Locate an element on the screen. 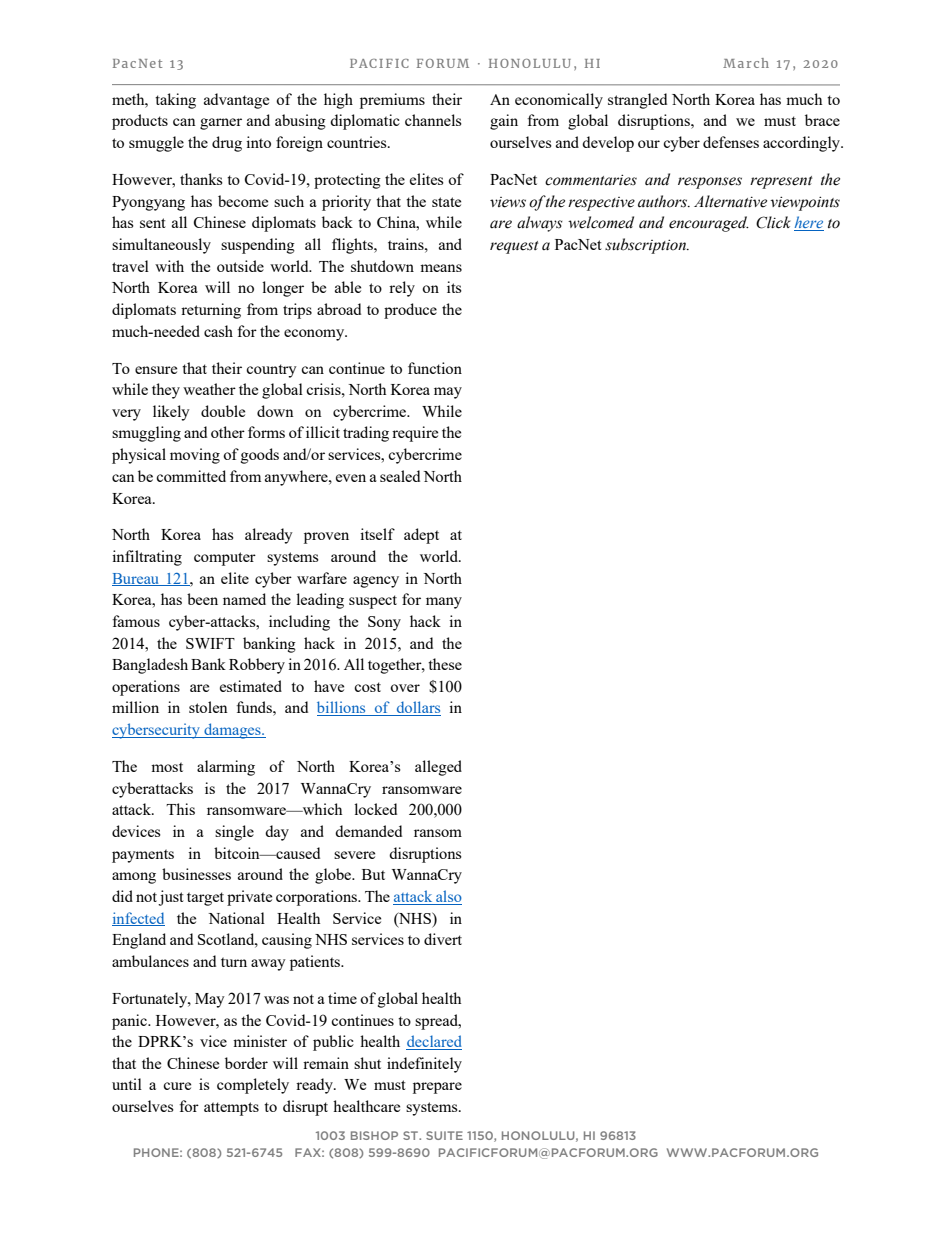  alarming is located at coordinates (226, 768).
